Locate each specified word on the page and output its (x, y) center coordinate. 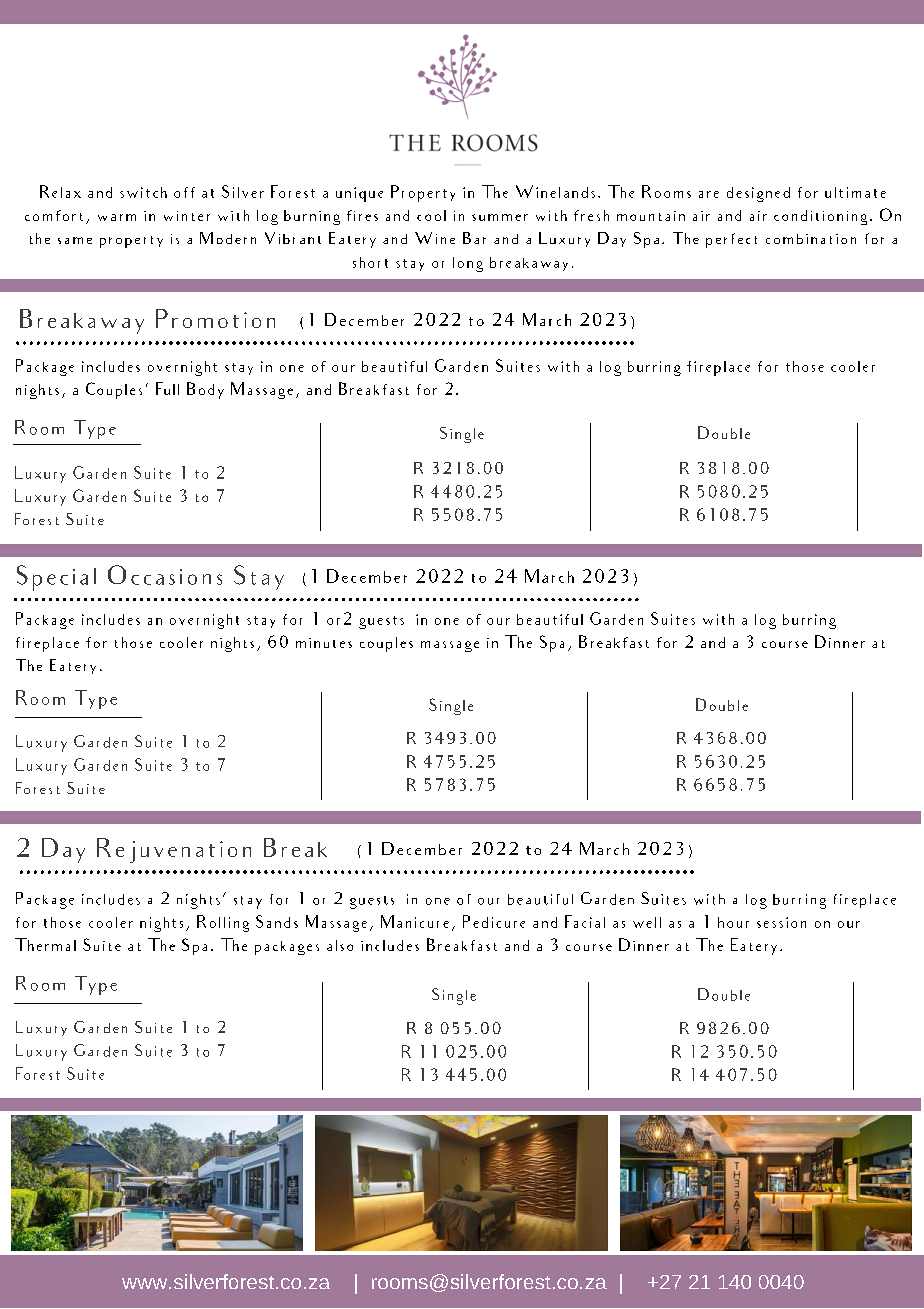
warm (117, 217)
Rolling (223, 923)
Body (205, 390)
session (781, 922)
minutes (324, 643)
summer (500, 217)
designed (758, 194)
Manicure (415, 921)
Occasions (165, 575)
